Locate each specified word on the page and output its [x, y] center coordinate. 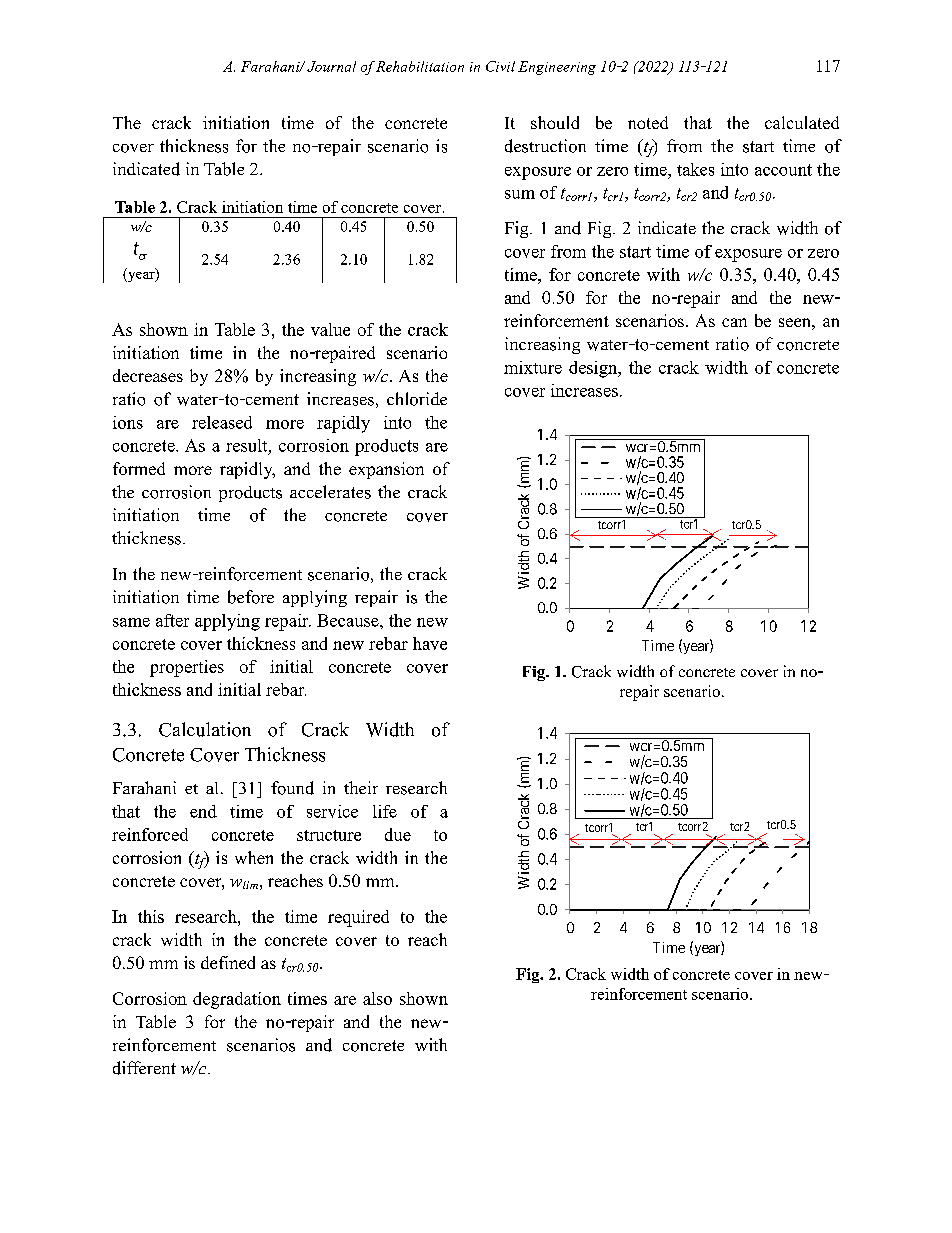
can [734, 322]
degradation [237, 1000]
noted [648, 122]
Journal [331, 66]
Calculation [205, 729]
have [430, 643]
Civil [500, 66]
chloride [417, 399]
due [398, 834]
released [222, 422]
